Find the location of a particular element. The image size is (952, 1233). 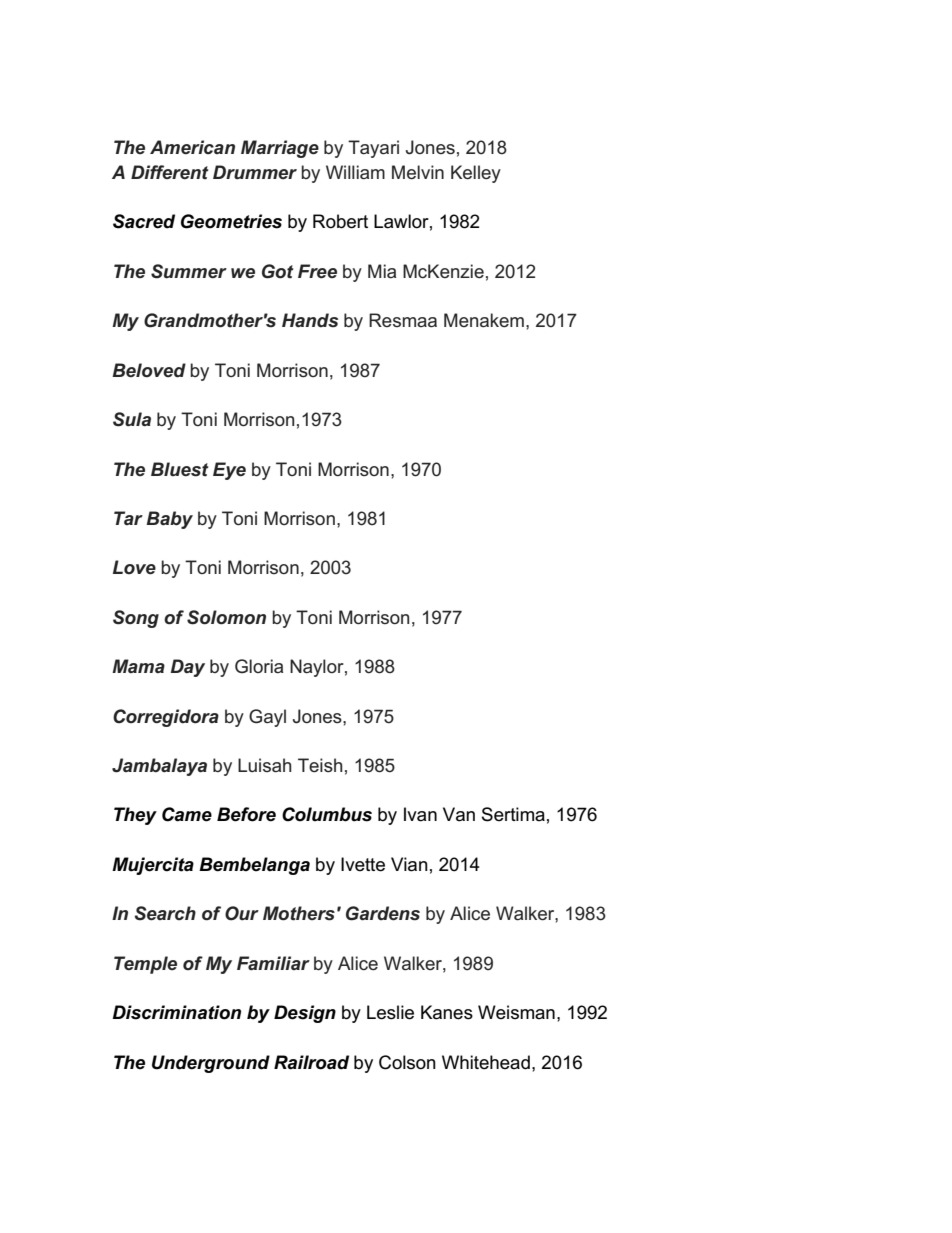

Ivan is located at coordinates (420, 814).
